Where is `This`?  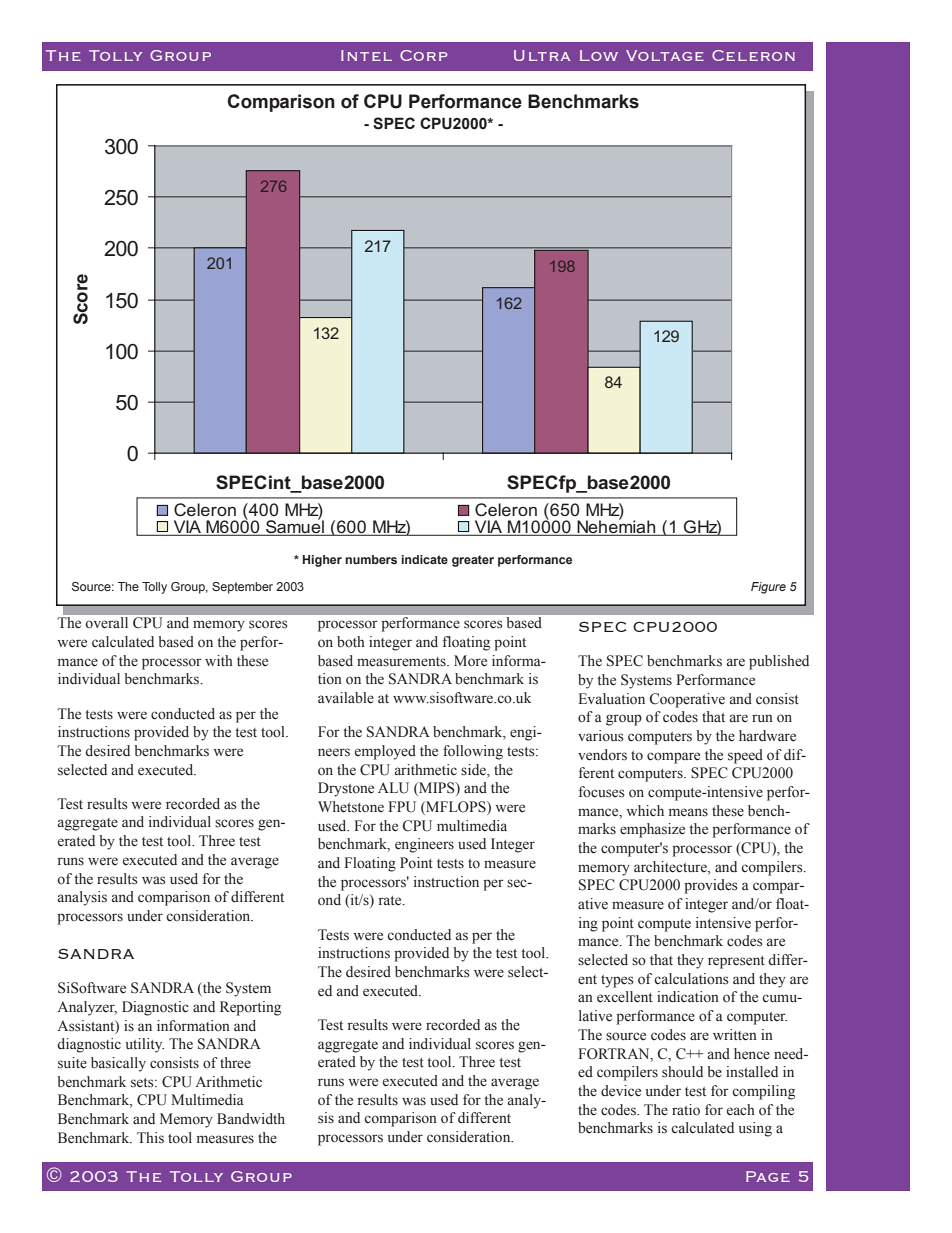 This is located at coordinates (150, 1138).
